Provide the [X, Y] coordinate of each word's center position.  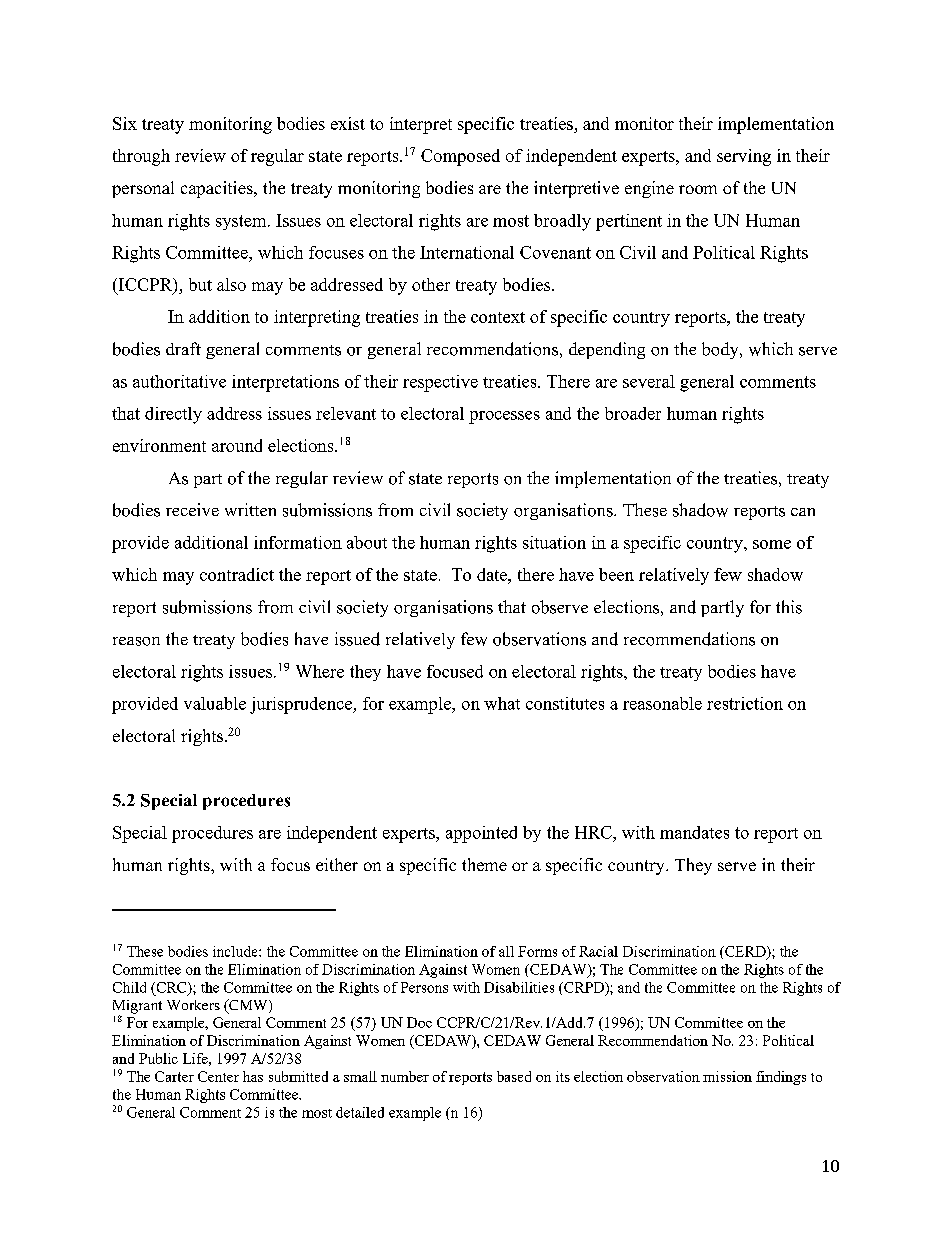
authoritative [179, 381]
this [789, 607]
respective [440, 383]
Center [218, 1076]
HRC [594, 832]
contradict [237, 574]
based [514, 1076]
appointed [481, 834]
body [721, 350]
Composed [460, 157]
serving [744, 157]
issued [357, 639]
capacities [218, 189]
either [337, 864]
